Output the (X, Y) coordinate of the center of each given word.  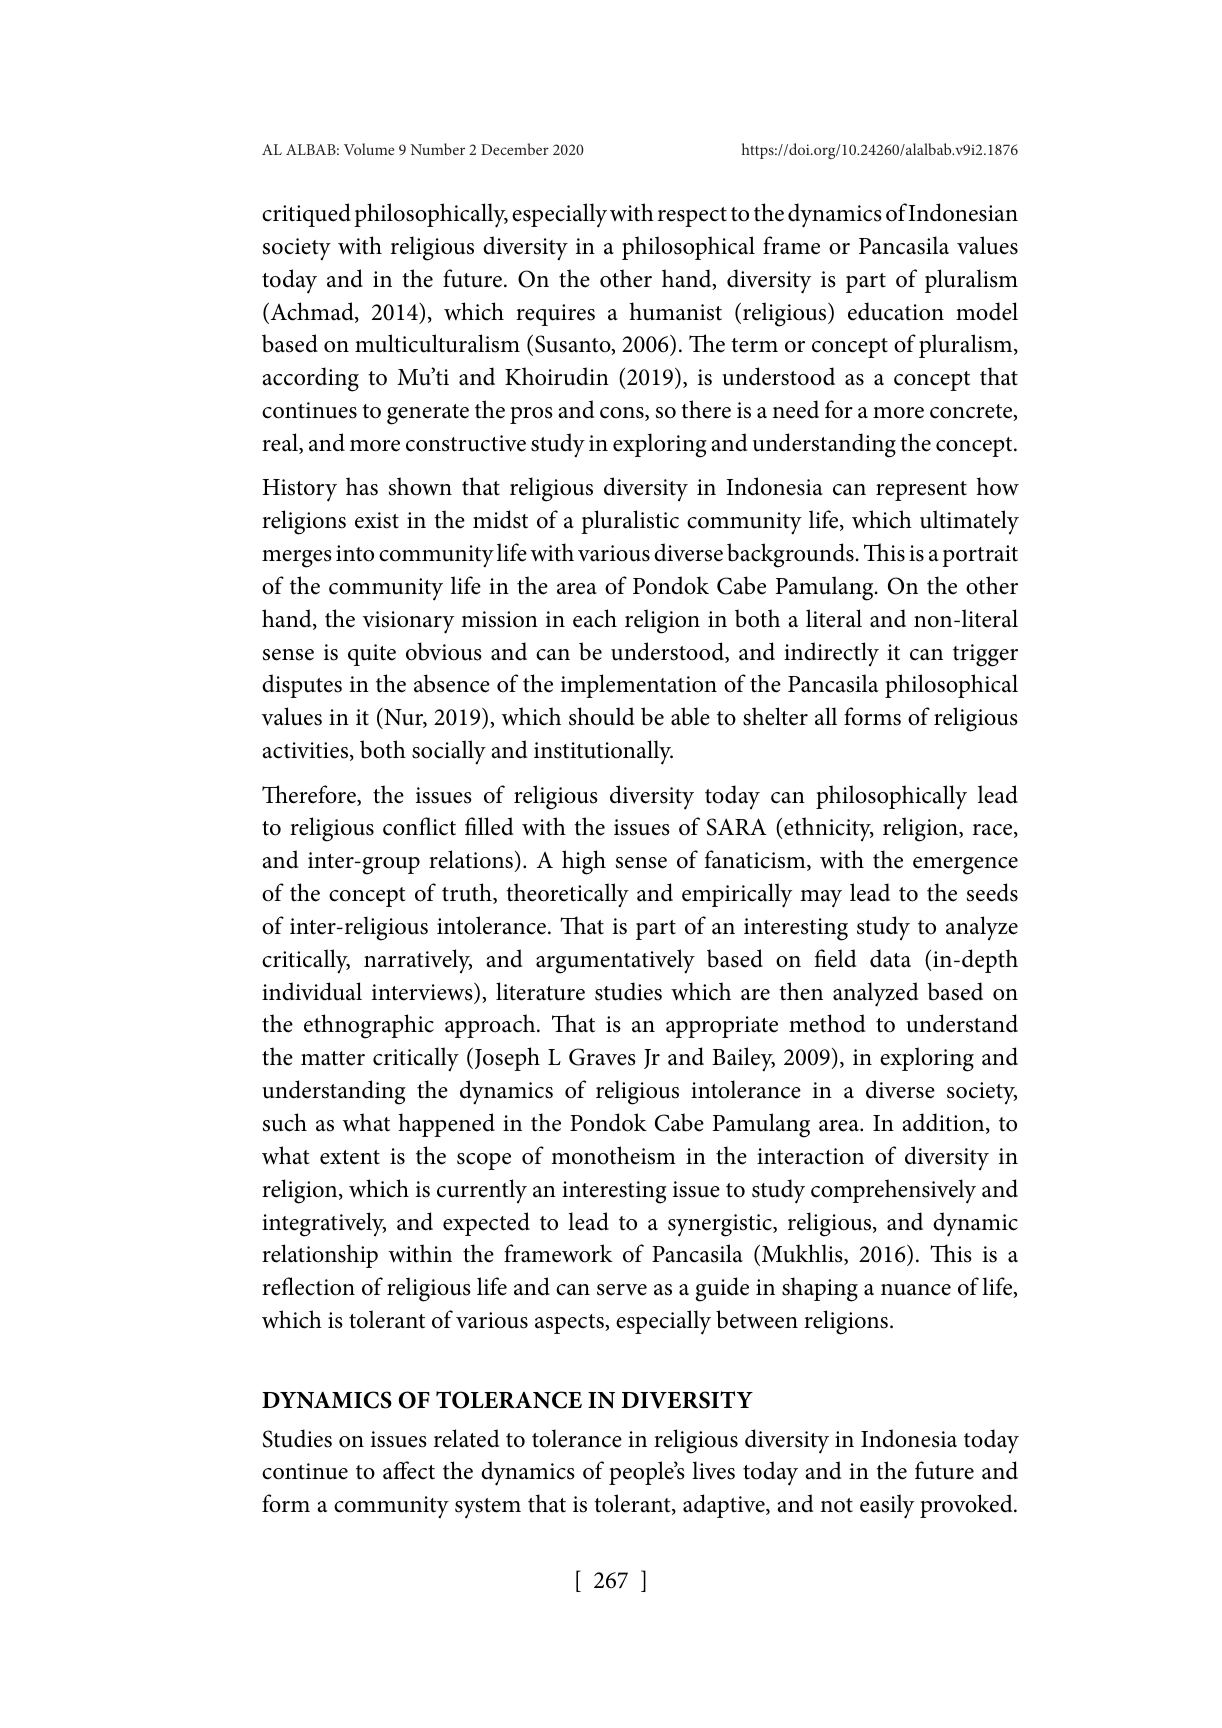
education (896, 311)
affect (409, 1470)
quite (372, 655)
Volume (369, 149)
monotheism (613, 1155)
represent (921, 491)
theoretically (567, 895)
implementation (639, 686)
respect (692, 217)
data (890, 958)
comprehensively (893, 1191)
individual (312, 991)
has (362, 486)
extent (350, 1157)
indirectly (831, 654)
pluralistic (630, 522)
